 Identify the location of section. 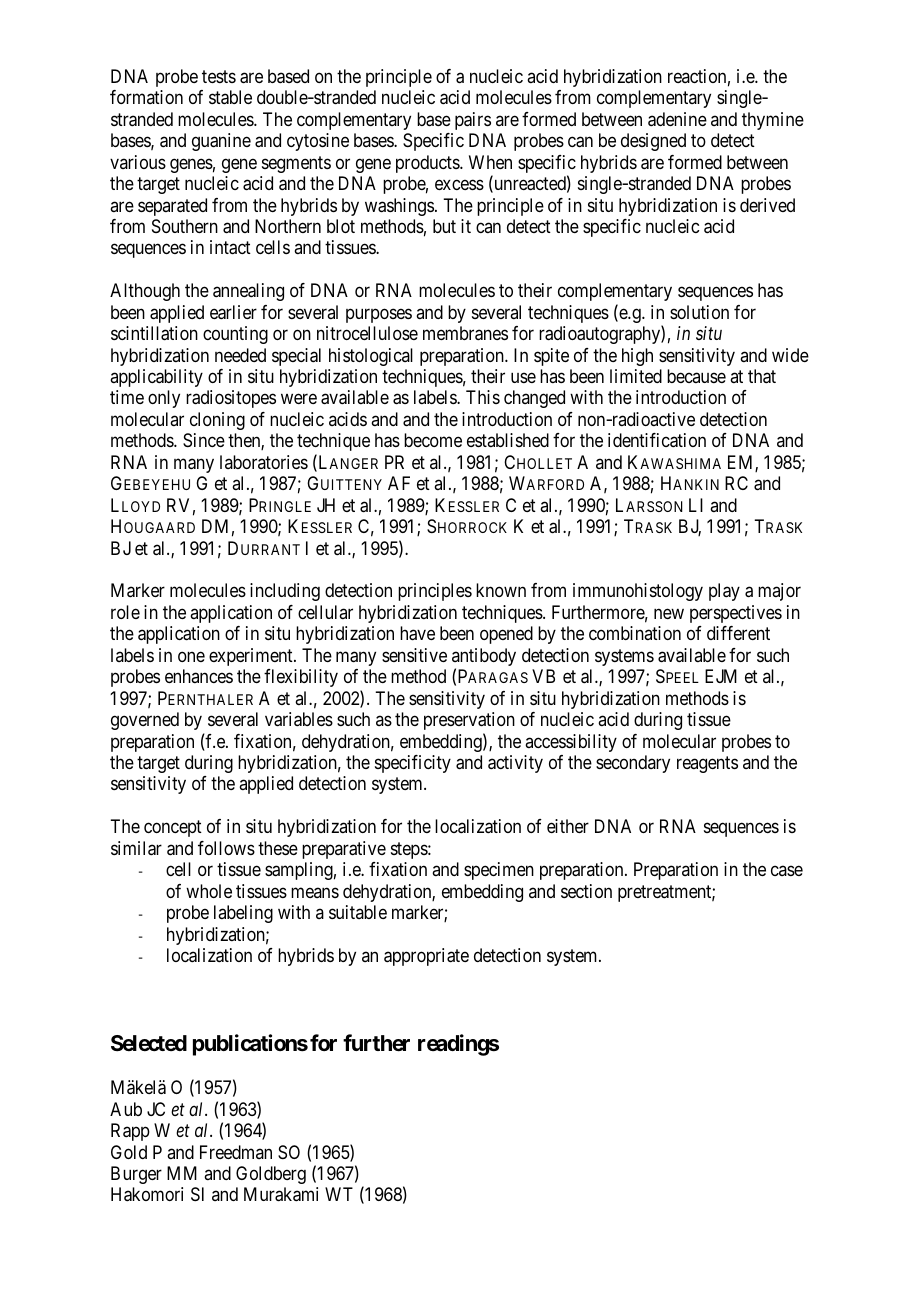
(586, 891).
